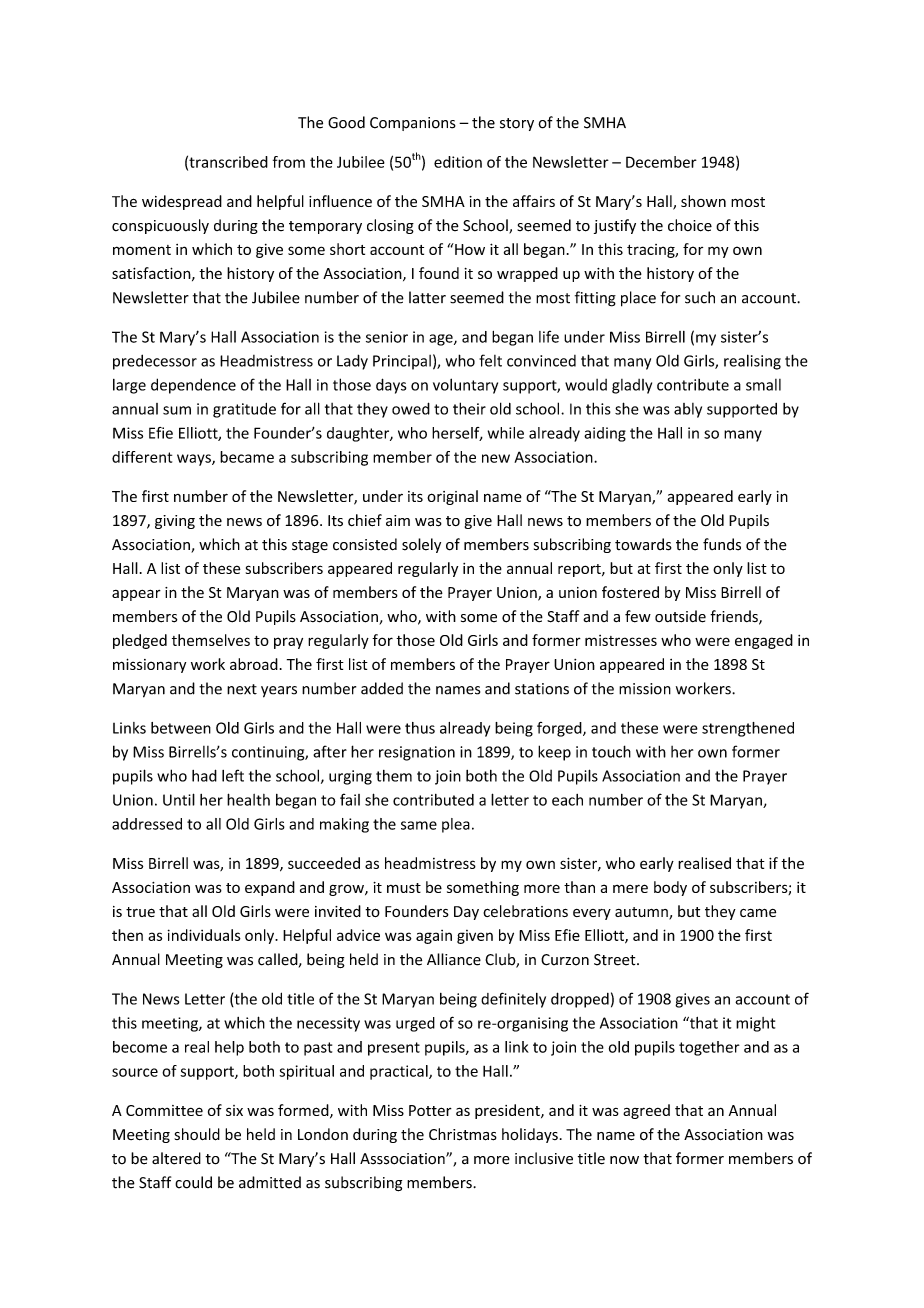 The height and width of the screenshot is (1308, 924). I want to click on dependence, so click(193, 386).
